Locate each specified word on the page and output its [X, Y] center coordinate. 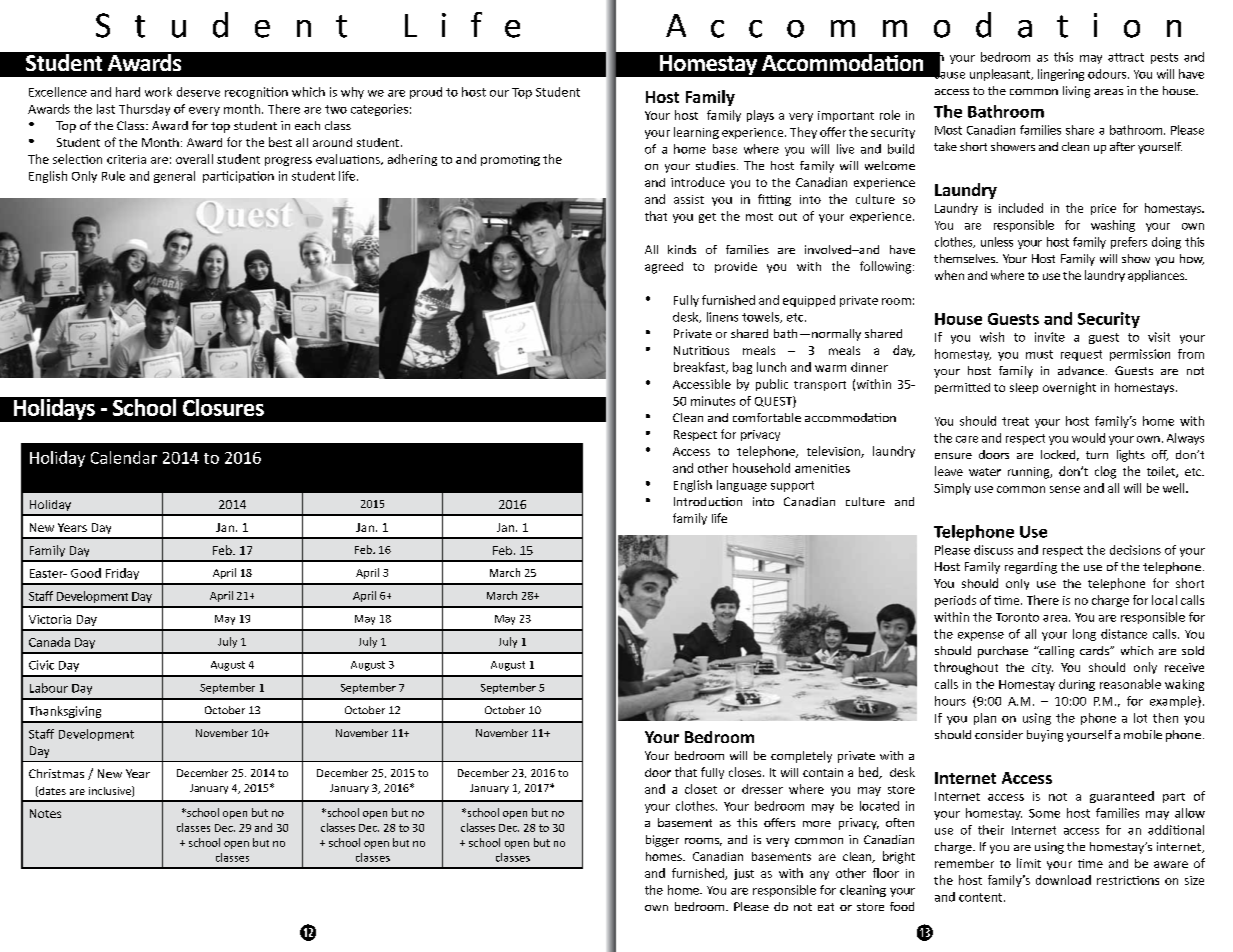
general [174, 177]
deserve [198, 92]
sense [1065, 489]
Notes [45, 813]
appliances [1157, 276]
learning [696, 133]
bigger [662, 841]
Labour [49, 688]
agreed [664, 268]
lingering [1061, 75]
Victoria [50, 619]
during [1077, 685]
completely [801, 757]
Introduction [708, 501]
